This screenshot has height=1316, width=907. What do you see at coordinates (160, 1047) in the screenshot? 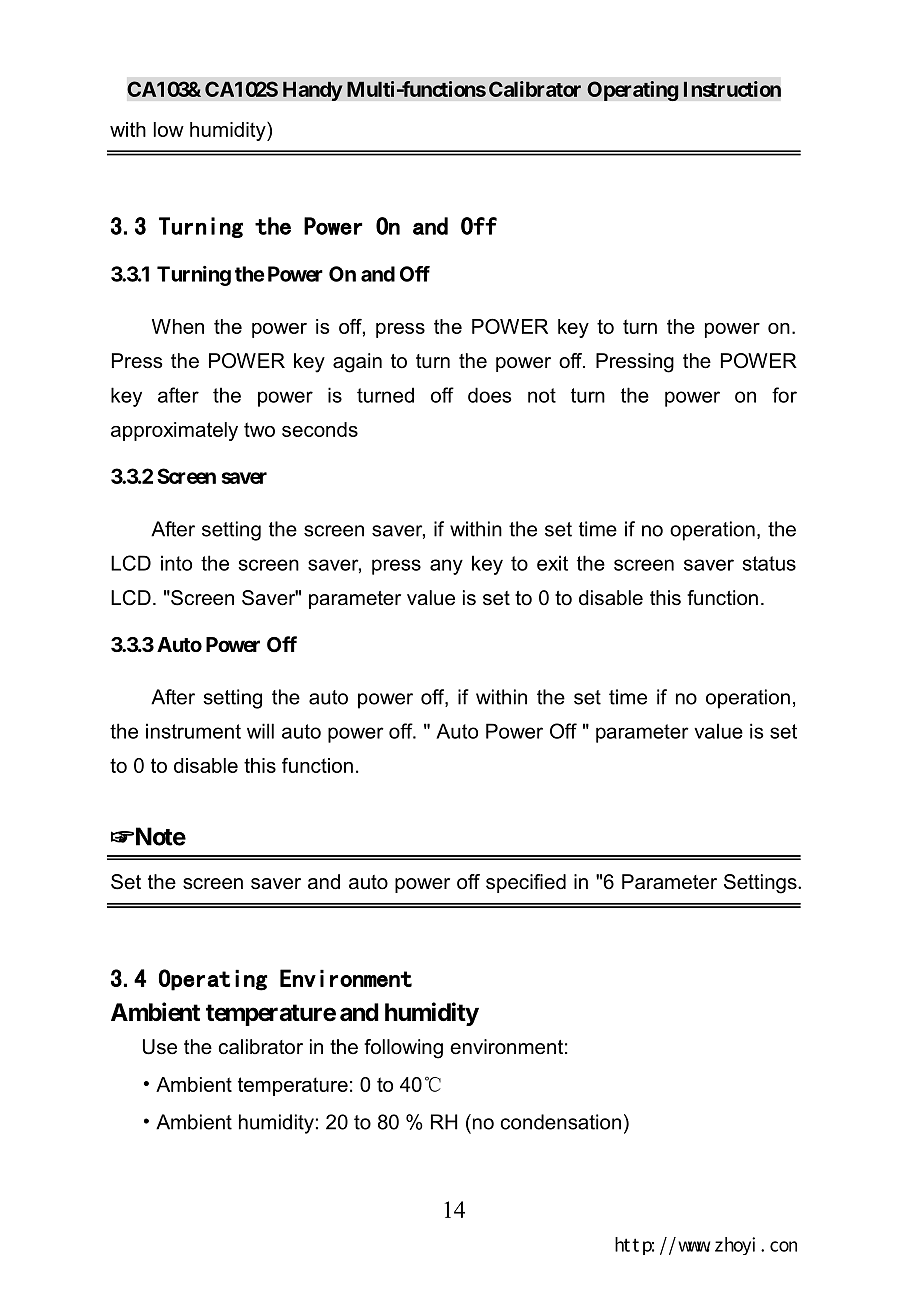
I see `Use` at bounding box center [160, 1047].
